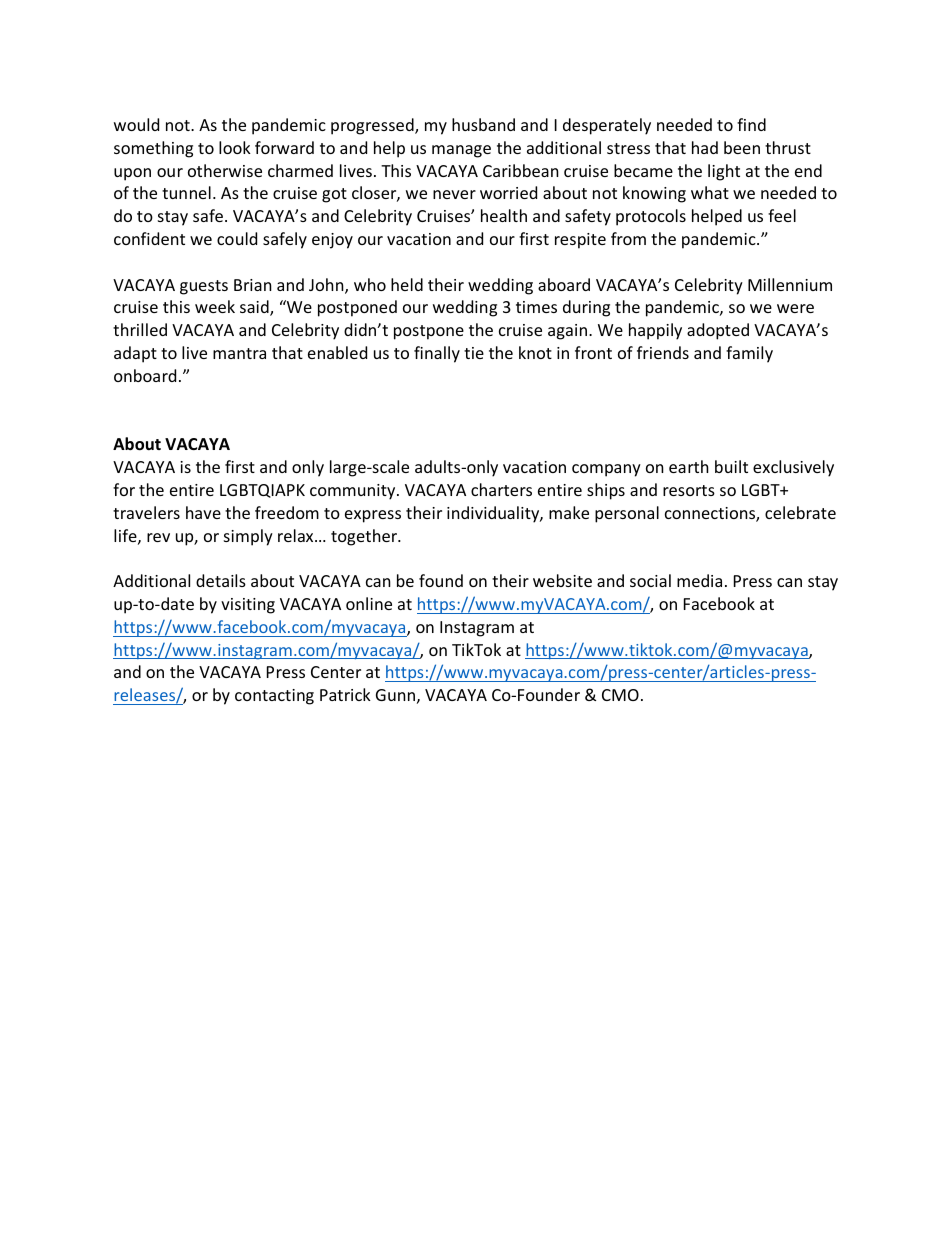 The height and width of the screenshot is (1233, 952). I want to click on charters, so click(501, 489).
